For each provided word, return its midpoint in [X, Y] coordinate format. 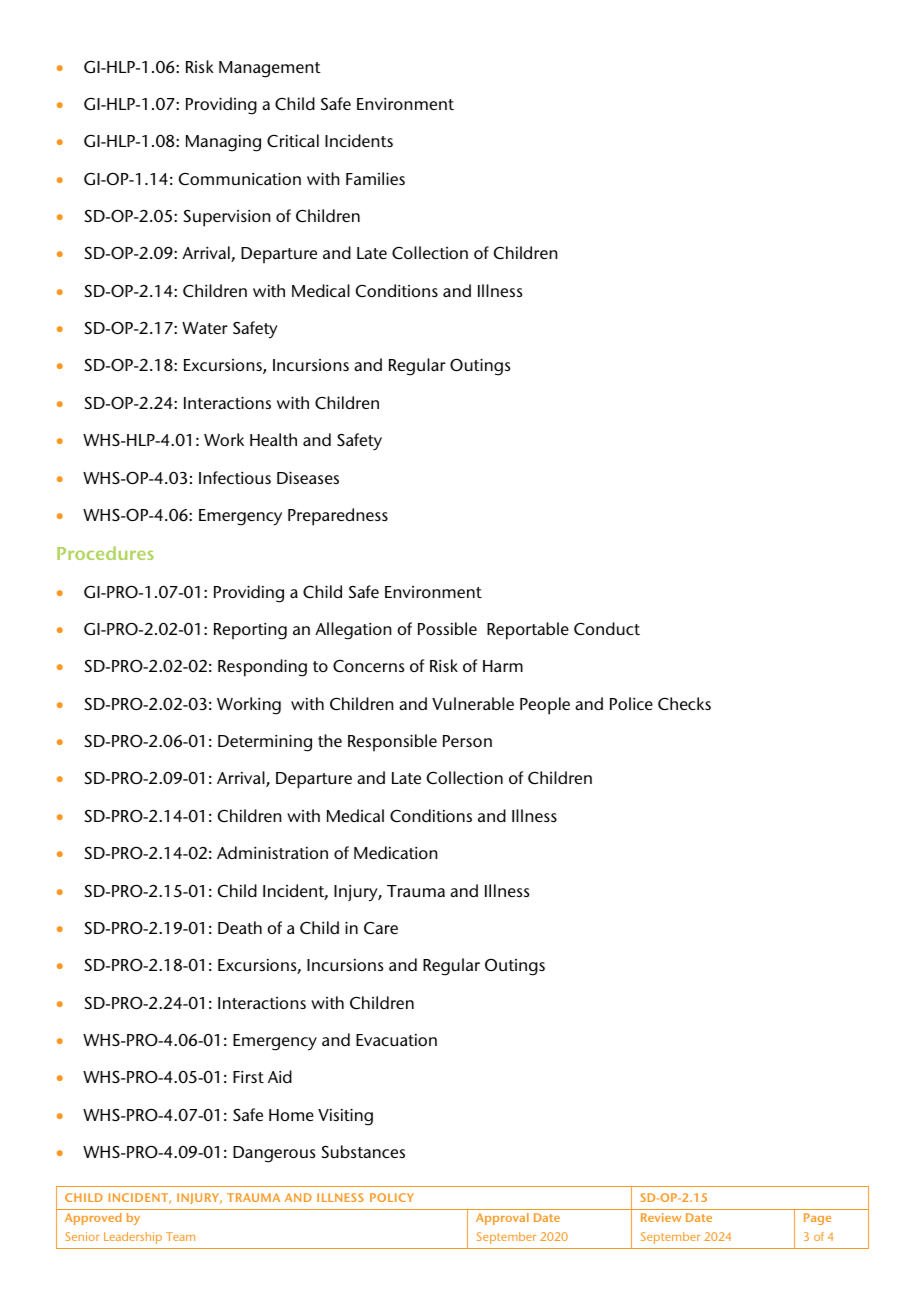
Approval [502, 1219]
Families [375, 178]
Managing [223, 143]
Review [661, 1217]
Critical [293, 140]
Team [180, 1236]
